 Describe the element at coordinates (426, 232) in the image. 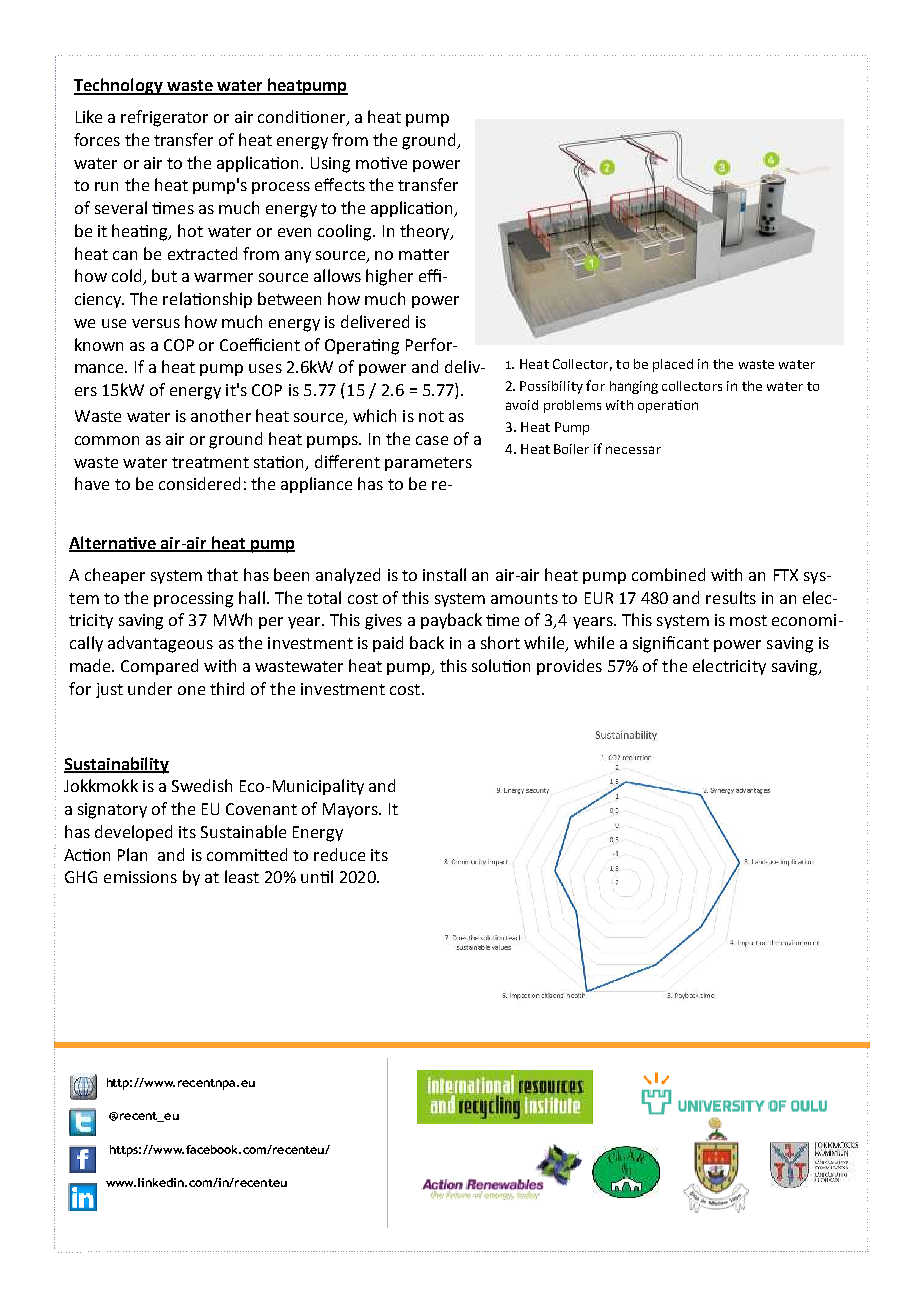

I see `theory` at that location.
